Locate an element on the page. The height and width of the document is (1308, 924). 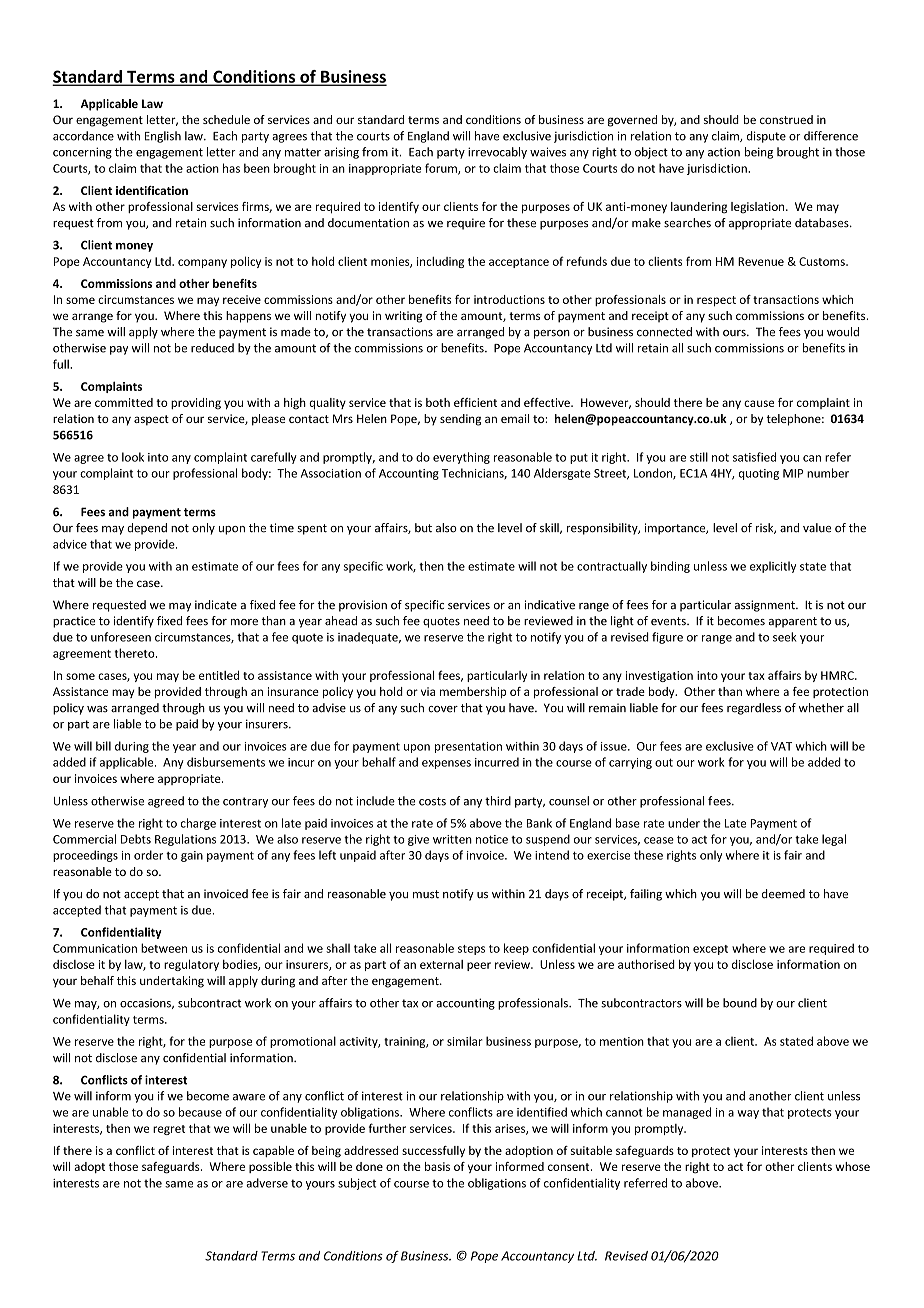
seek is located at coordinates (784, 637).
